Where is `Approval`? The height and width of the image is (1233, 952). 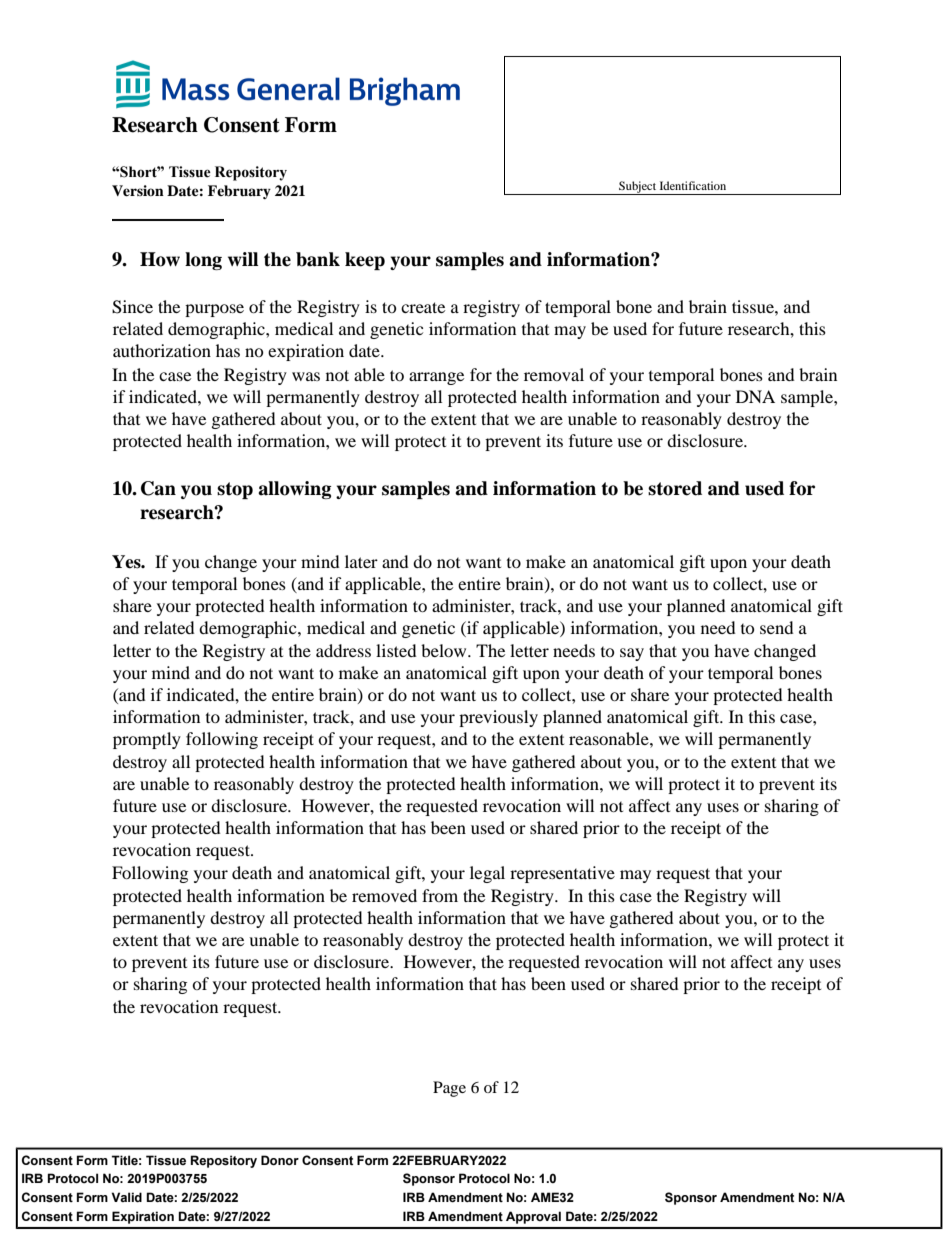 Approval is located at coordinates (533, 1217).
